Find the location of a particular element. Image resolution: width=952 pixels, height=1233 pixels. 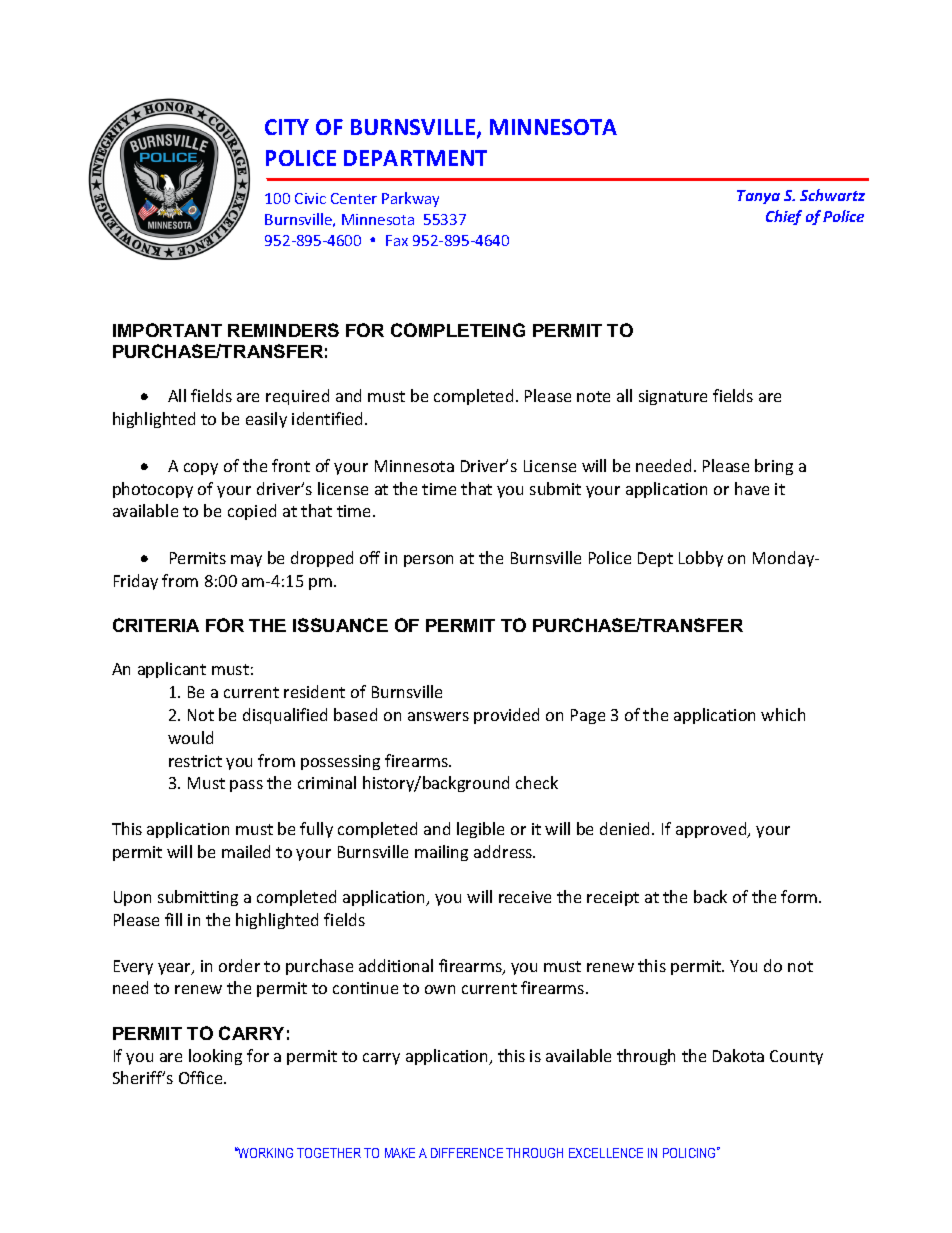

Tanya is located at coordinates (758, 197).
